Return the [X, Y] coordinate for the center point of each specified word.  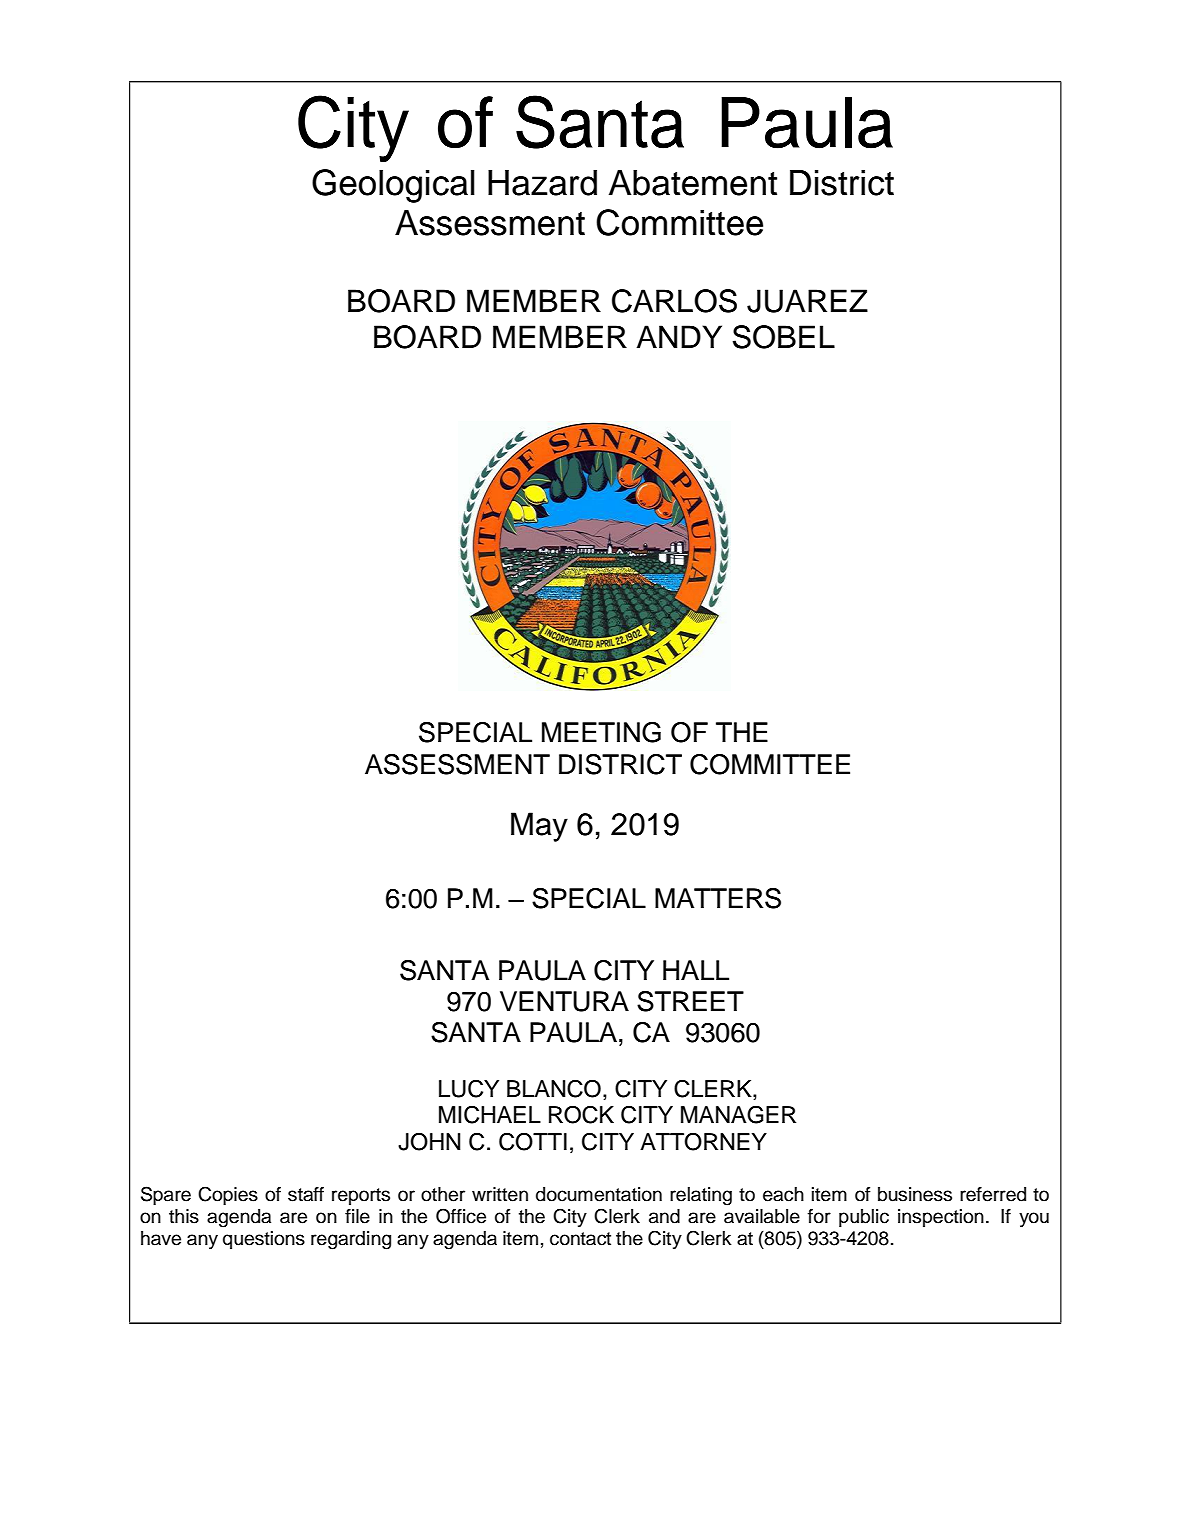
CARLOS [674, 301]
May [539, 827]
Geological [393, 186]
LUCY [469, 1089]
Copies [228, 1195]
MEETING [601, 732]
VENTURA [564, 1001]
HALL [696, 970]
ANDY [679, 336]
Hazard [542, 183]
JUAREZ [807, 301]
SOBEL [784, 337]
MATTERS [718, 898]
